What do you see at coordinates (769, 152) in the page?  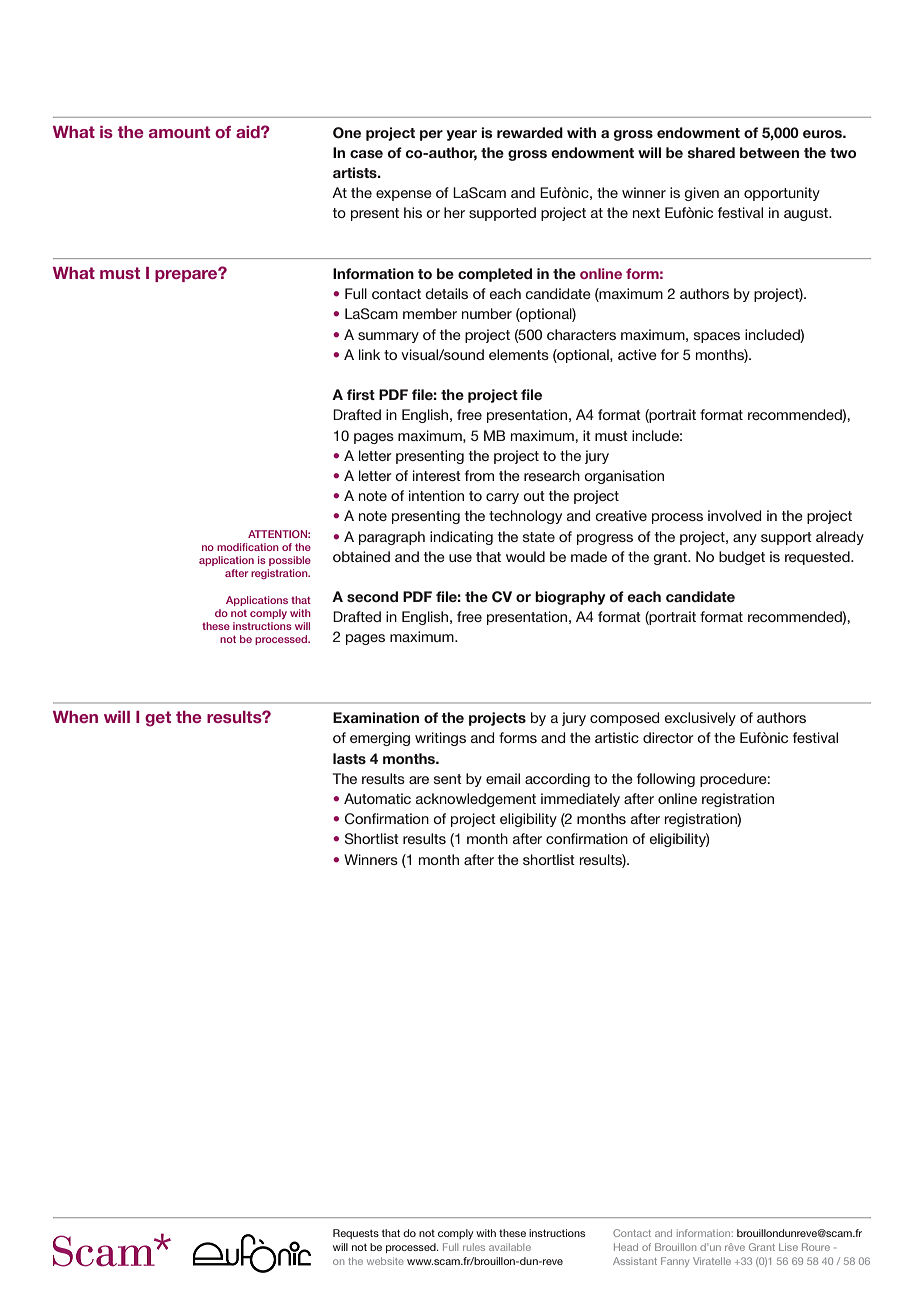 I see `between` at bounding box center [769, 152].
